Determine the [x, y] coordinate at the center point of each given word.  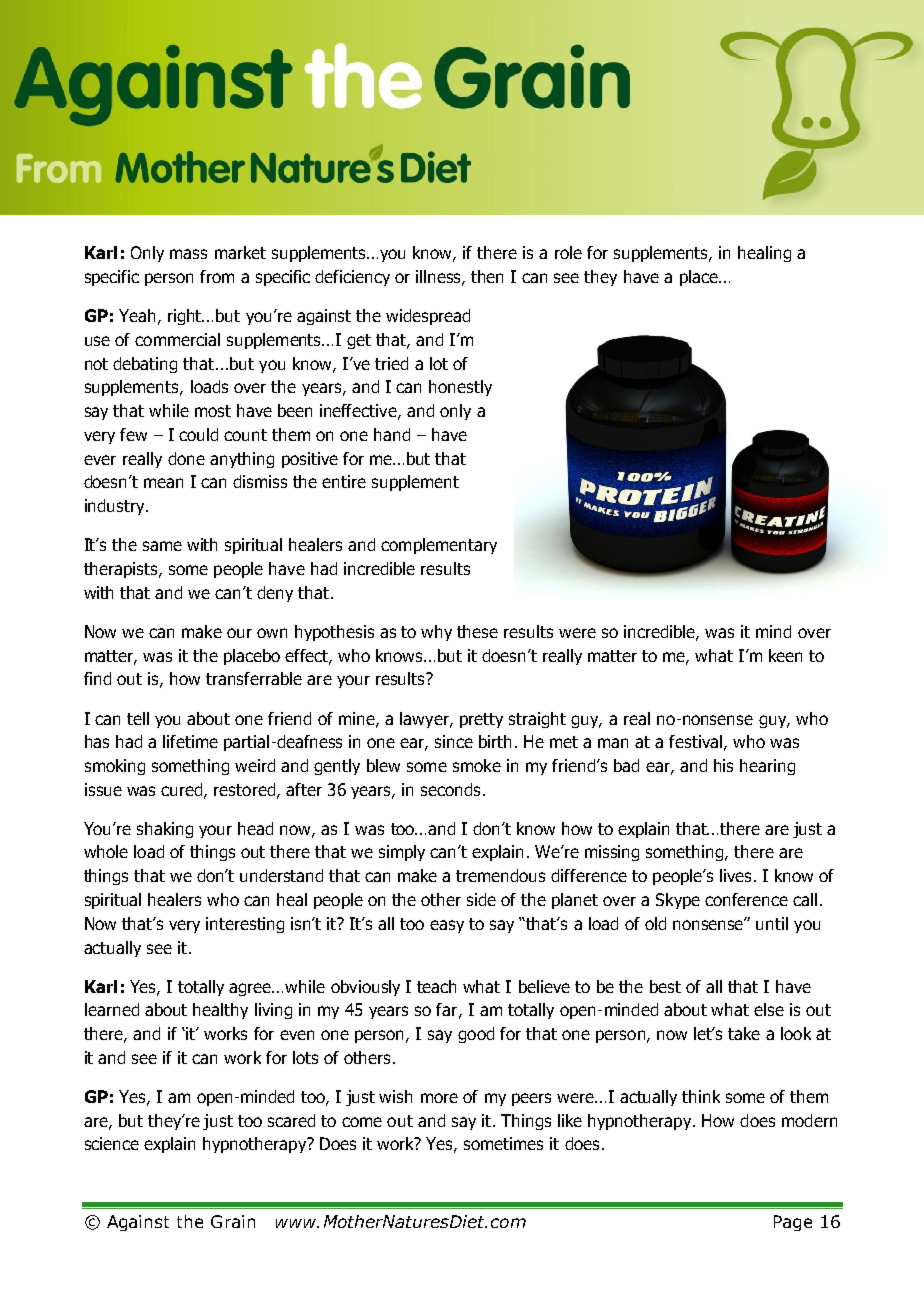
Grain [233, 1221]
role [568, 252]
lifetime [190, 741]
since [454, 741]
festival [695, 741]
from [217, 276]
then [487, 276]
